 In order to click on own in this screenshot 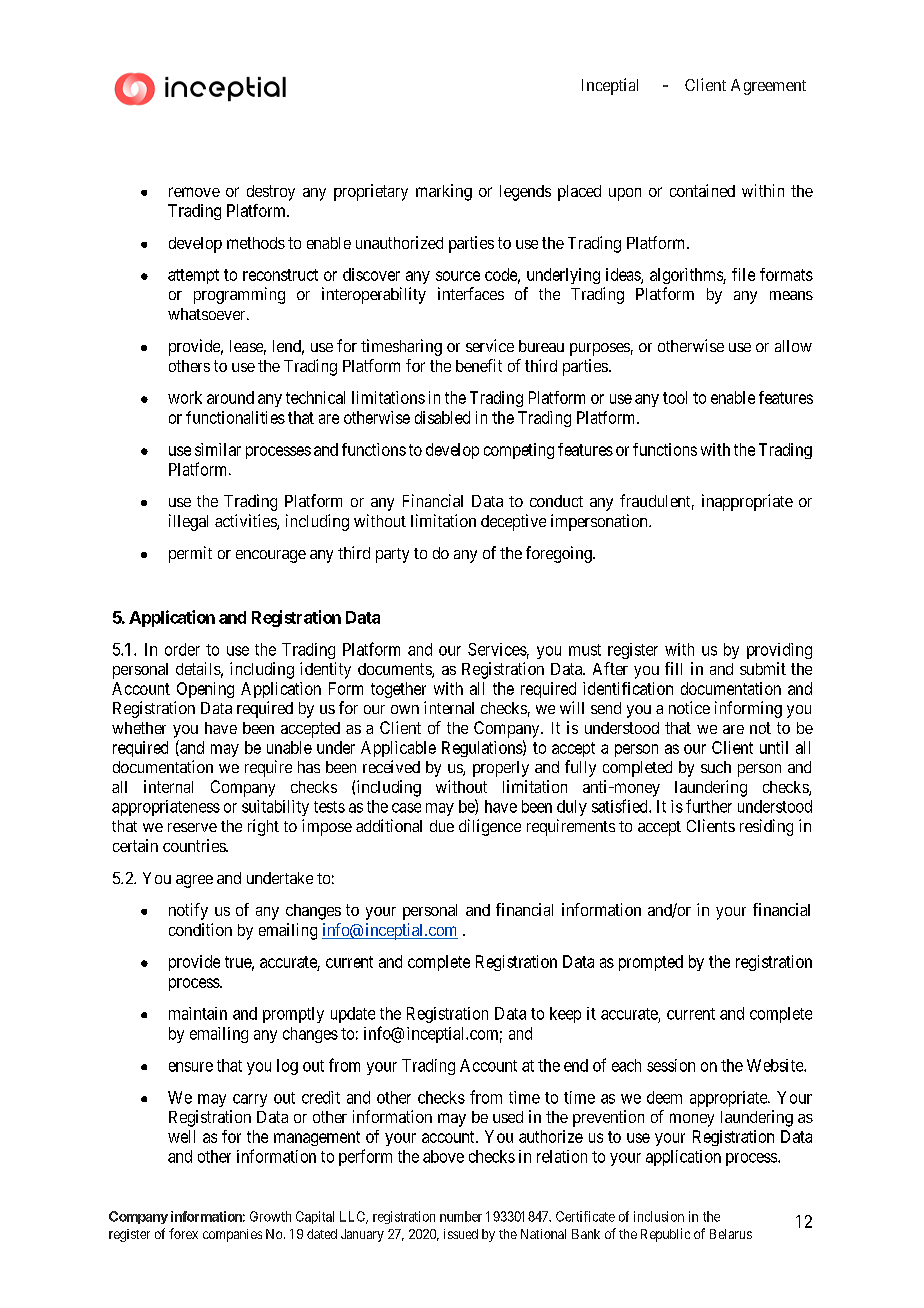, I will do `click(405, 709)`.
